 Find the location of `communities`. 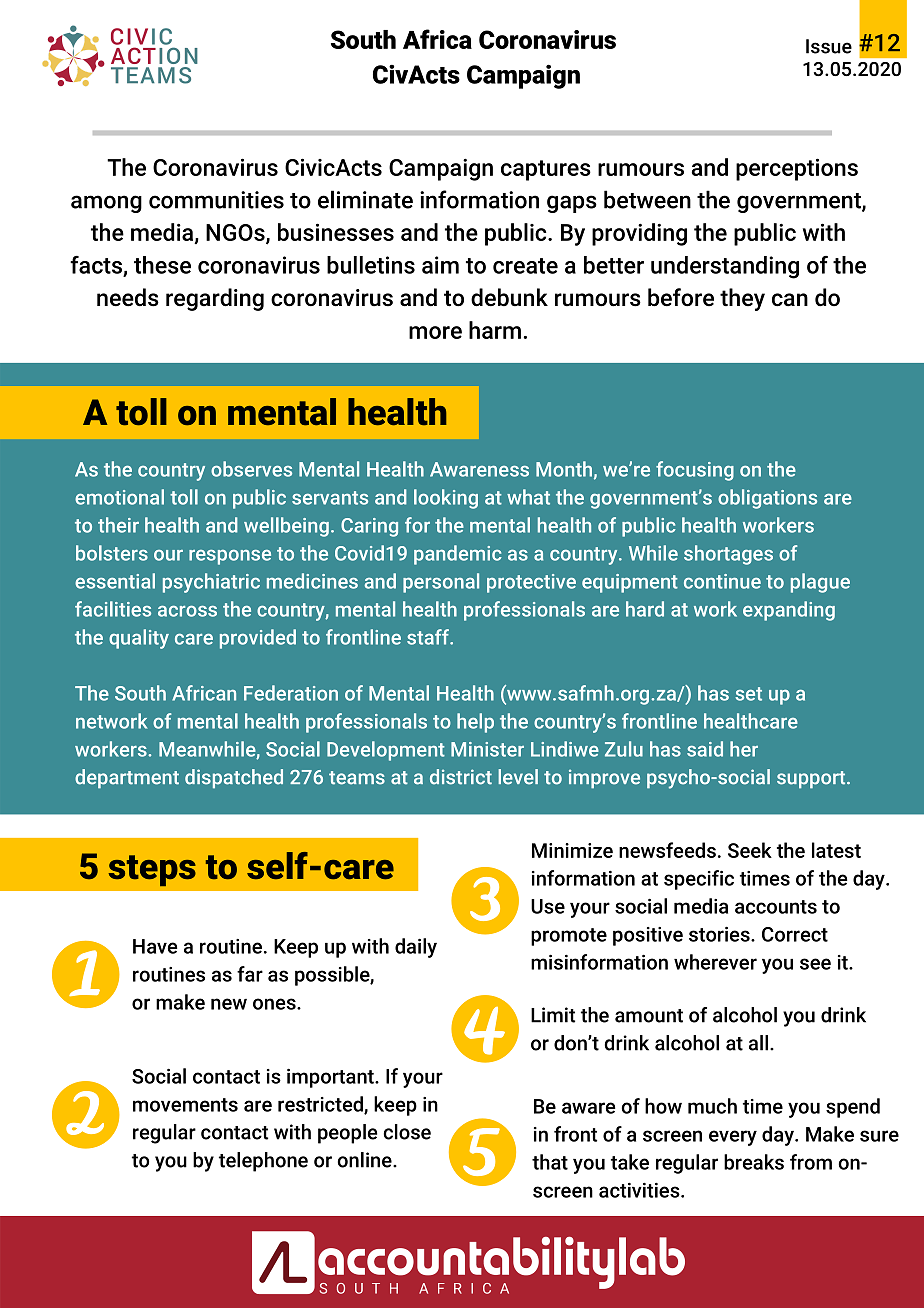

communities is located at coordinates (216, 200).
